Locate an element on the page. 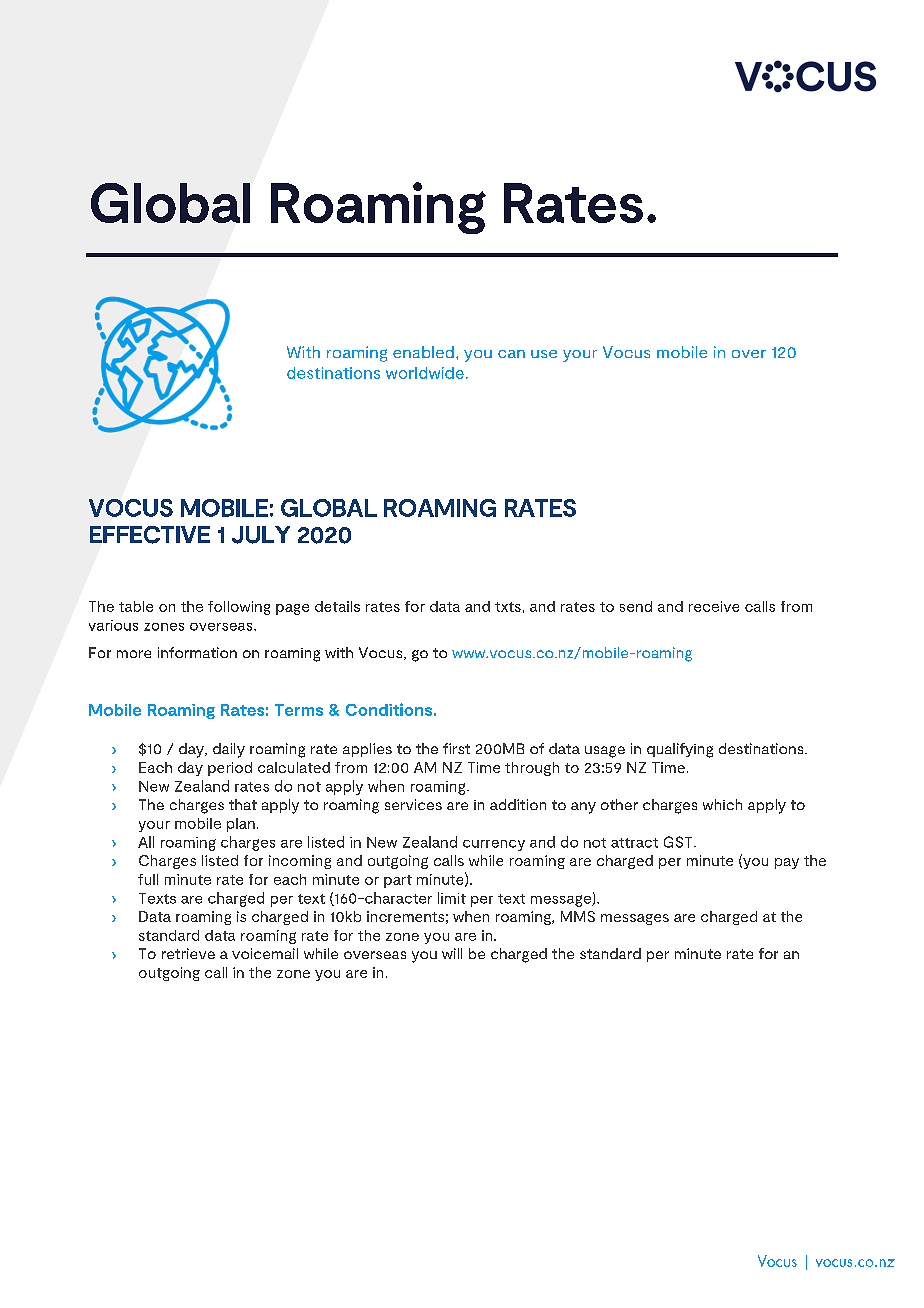  EFFECTIVE is located at coordinates (150, 535).
